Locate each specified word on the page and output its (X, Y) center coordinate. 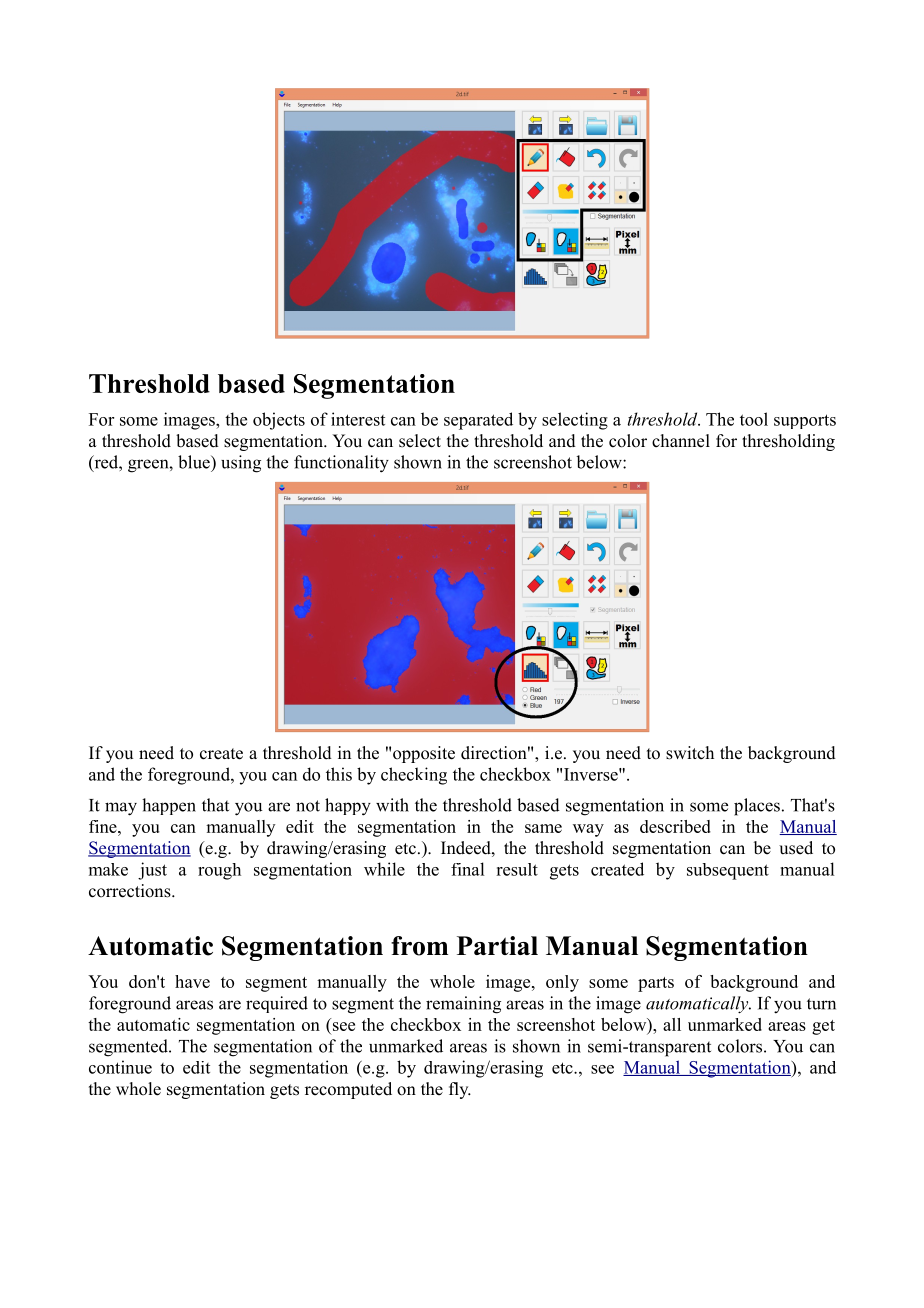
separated (478, 421)
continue (120, 1067)
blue (195, 462)
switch (690, 753)
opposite (424, 754)
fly (460, 1090)
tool (754, 419)
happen (169, 806)
